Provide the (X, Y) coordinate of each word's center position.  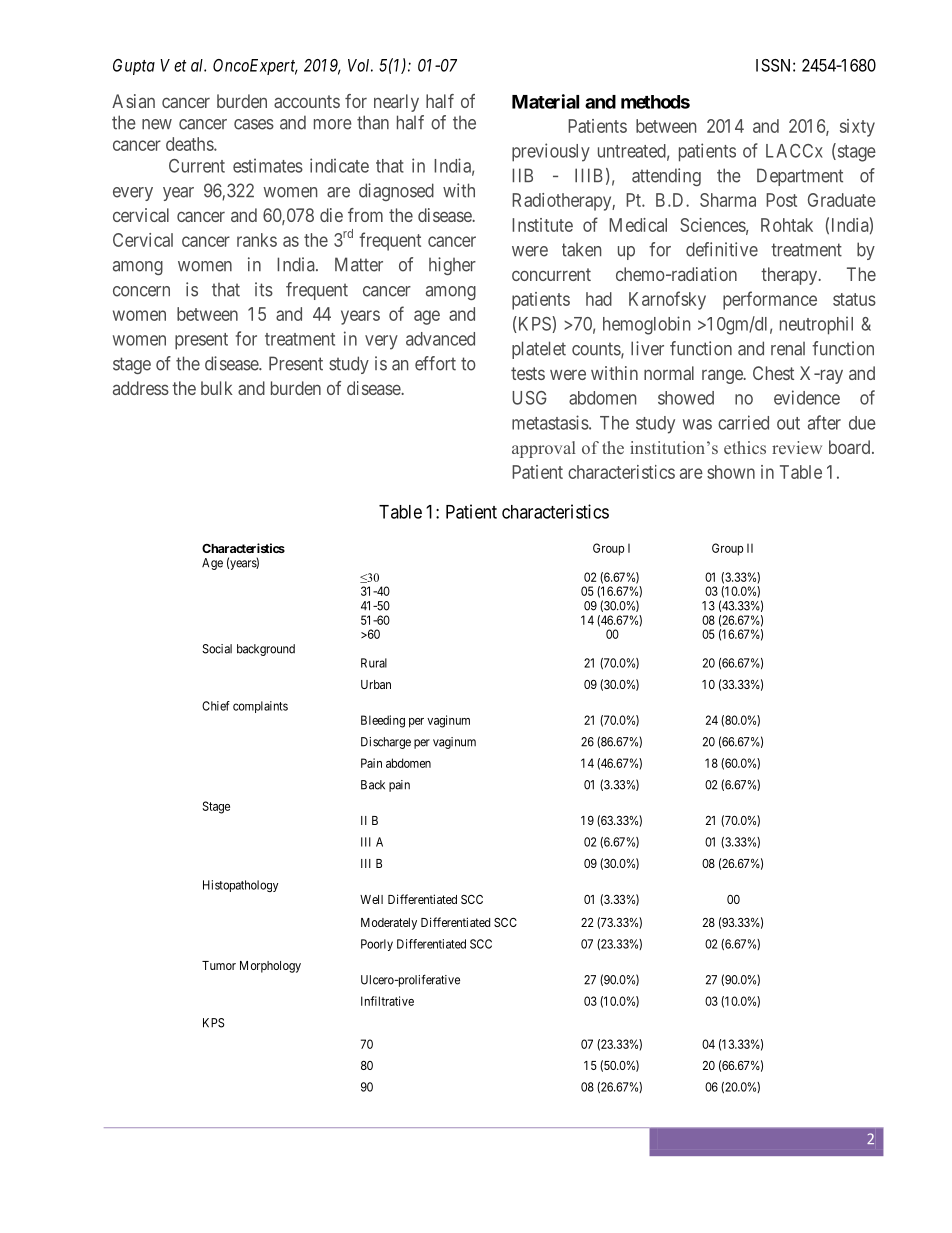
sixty (857, 128)
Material (545, 101)
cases (254, 124)
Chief (216, 706)
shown (731, 472)
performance (770, 300)
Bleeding (383, 721)
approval (544, 449)
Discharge (386, 743)
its (264, 289)
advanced (440, 339)
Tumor (219, 965)
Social (217, 649)
